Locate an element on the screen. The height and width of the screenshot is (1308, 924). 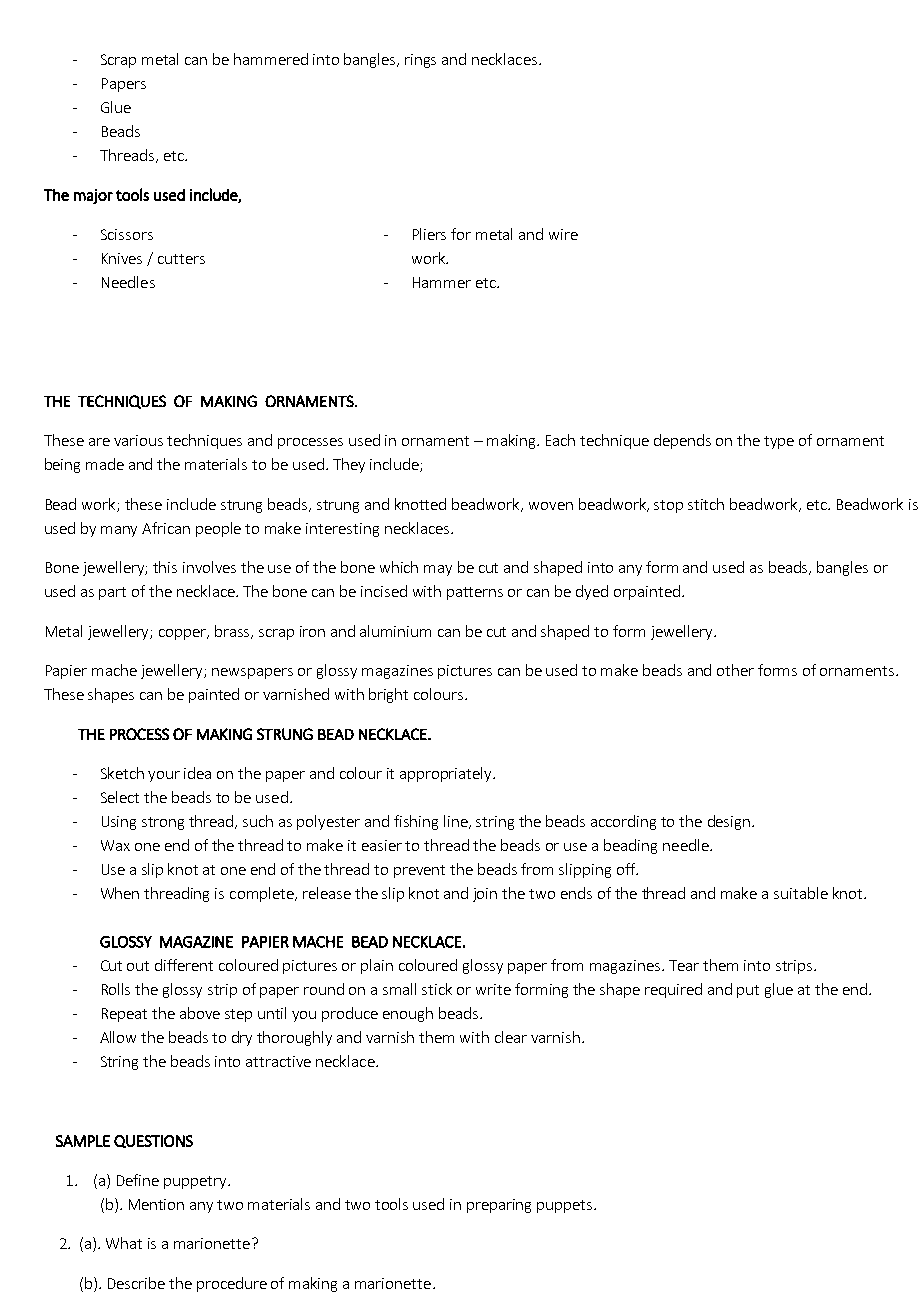
rings is located at coordinates (420, 61).
